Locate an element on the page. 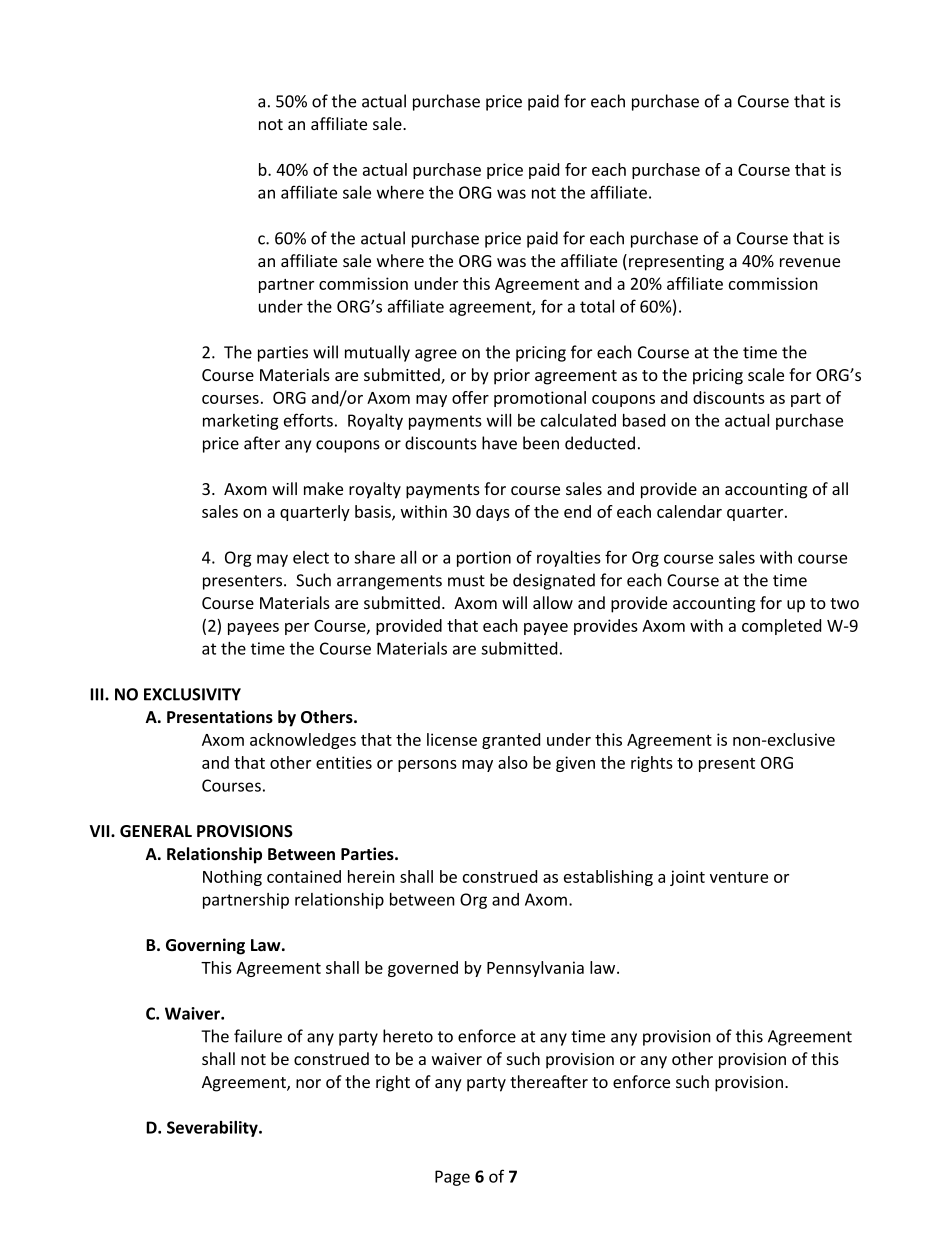 Image resolution: width=952 pixels, height=1233 pixels. revenue is located at coordinates (810, 262).
